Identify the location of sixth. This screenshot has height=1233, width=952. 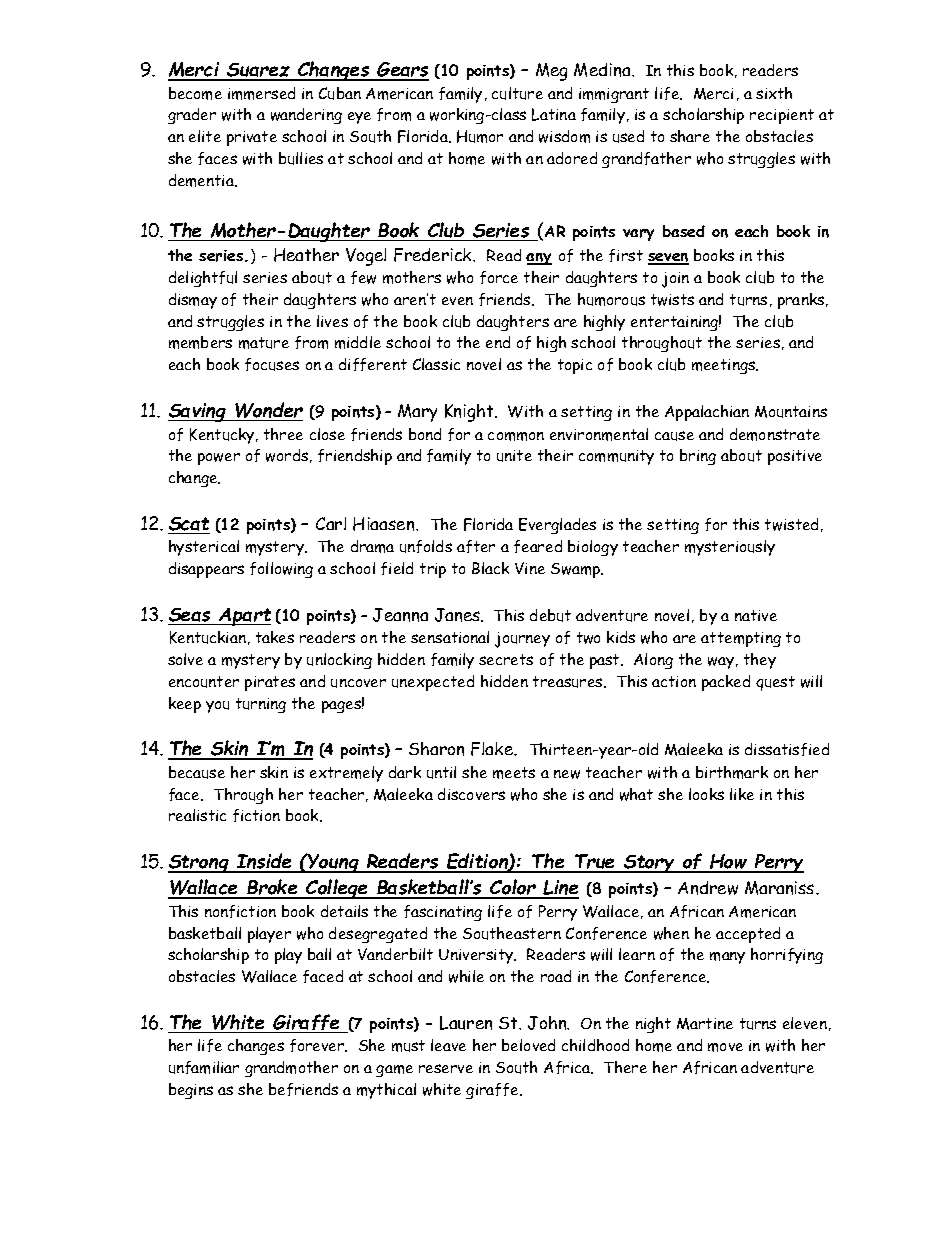
(774, 93).
